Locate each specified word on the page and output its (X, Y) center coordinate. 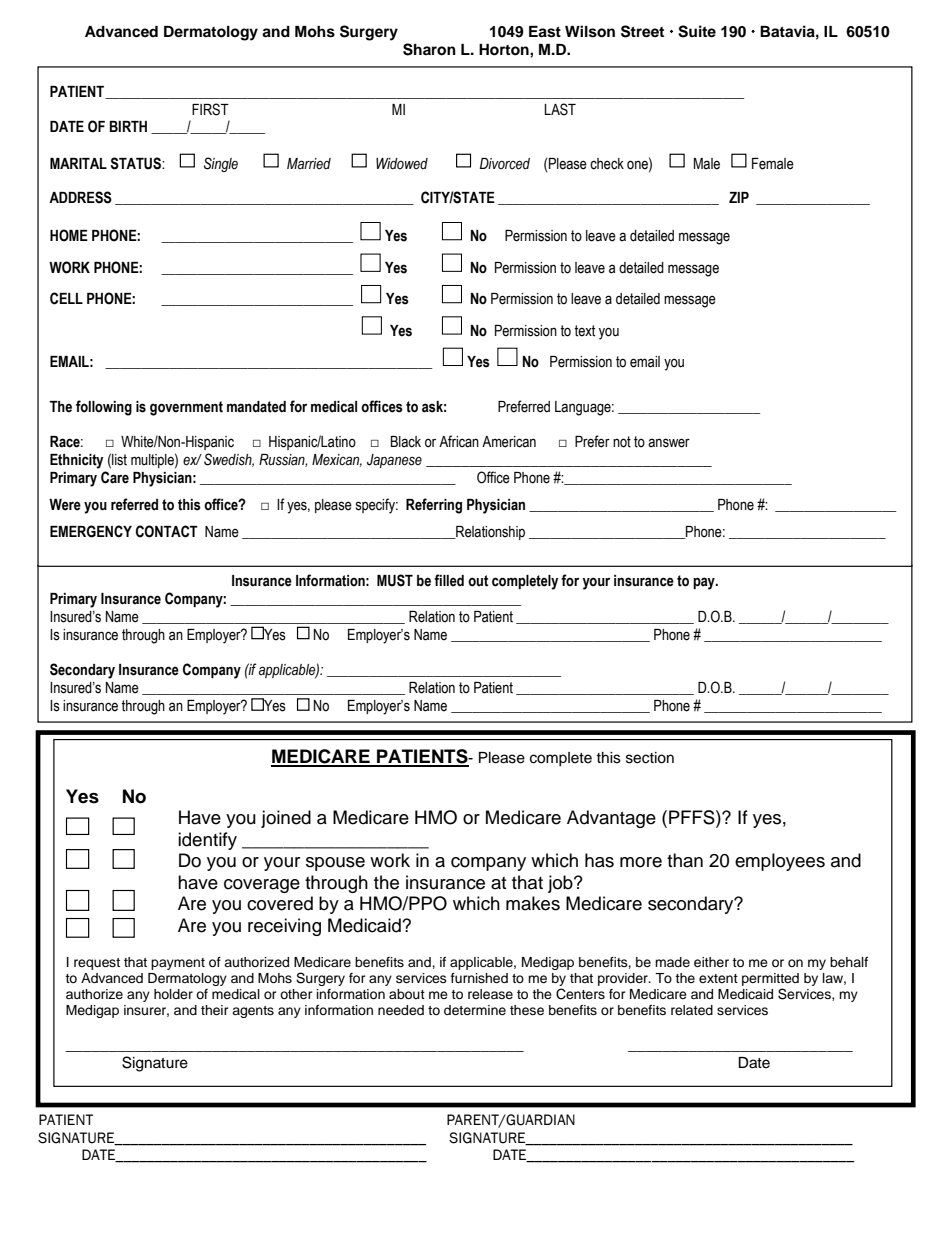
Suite (697, 31)
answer (669, 443)
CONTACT (167, 531)
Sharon (429, 49)
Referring (434, 506)
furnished (479, 978)
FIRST (210, 109)
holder (173, 994)
